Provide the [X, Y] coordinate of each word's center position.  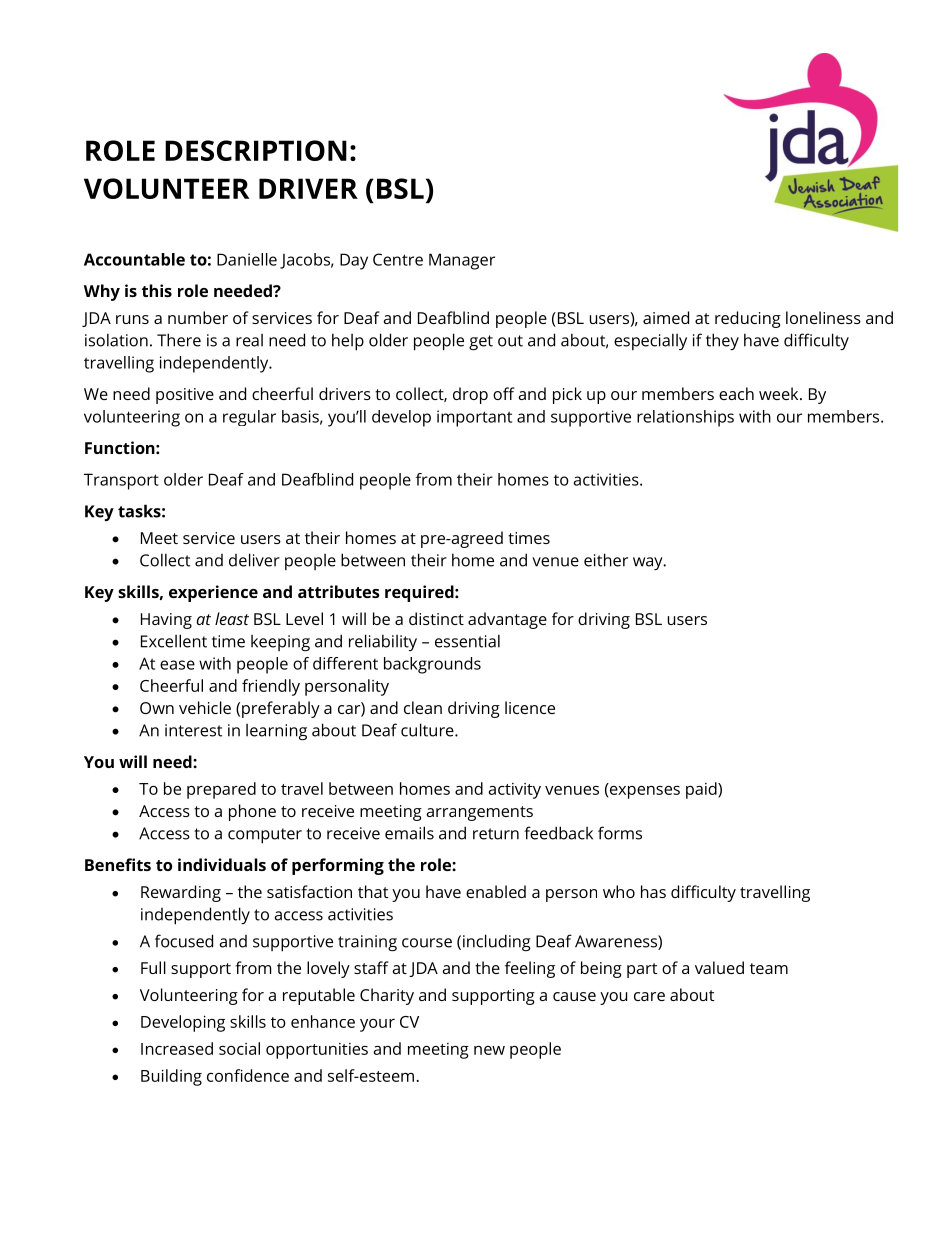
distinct [436, 618]
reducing [748, 319]
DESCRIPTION [256, 150]
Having [166, 621]
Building [171, 1077]
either [606, 560]
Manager [462, 261]
